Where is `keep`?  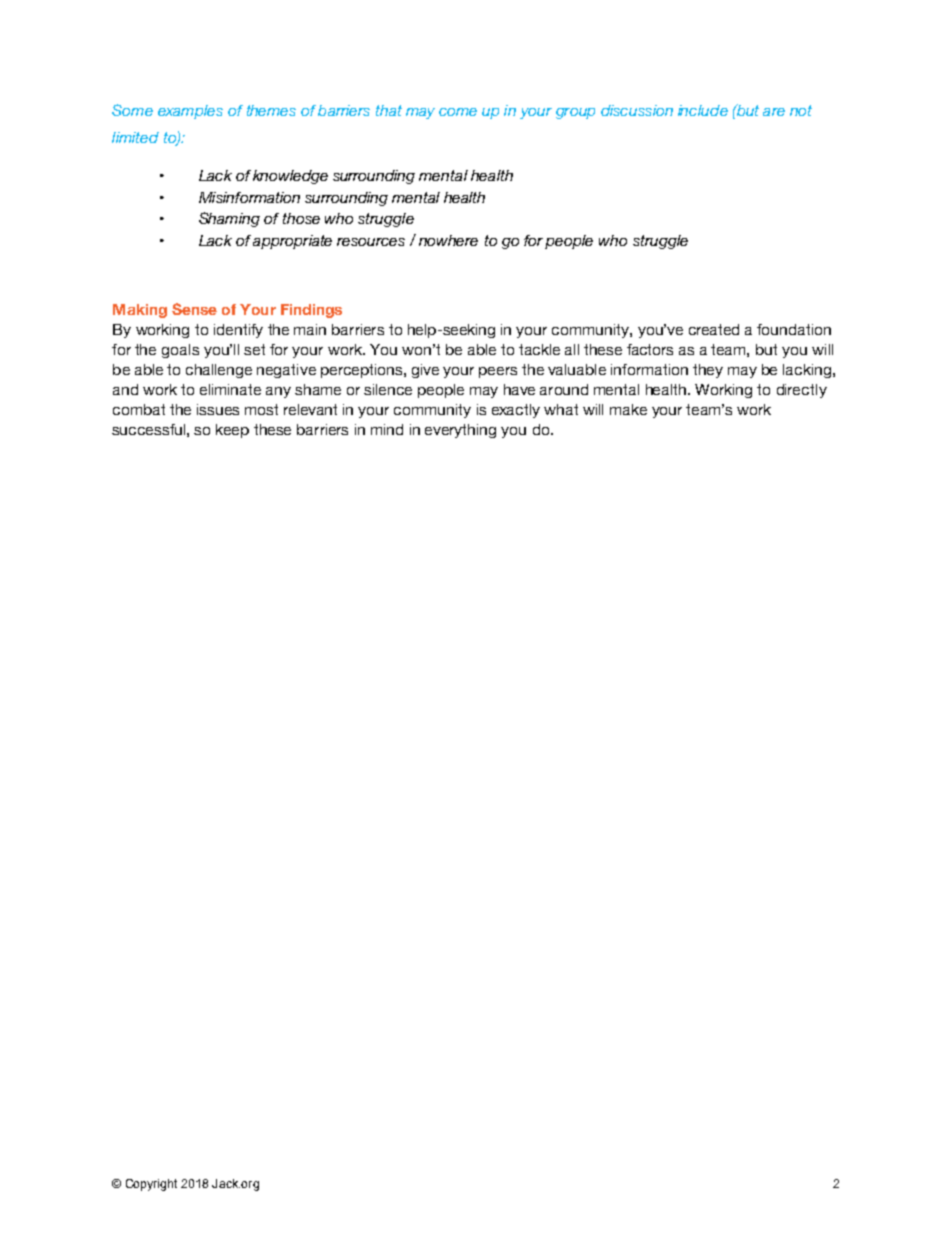
keep is located at coordinates (232, 431).
